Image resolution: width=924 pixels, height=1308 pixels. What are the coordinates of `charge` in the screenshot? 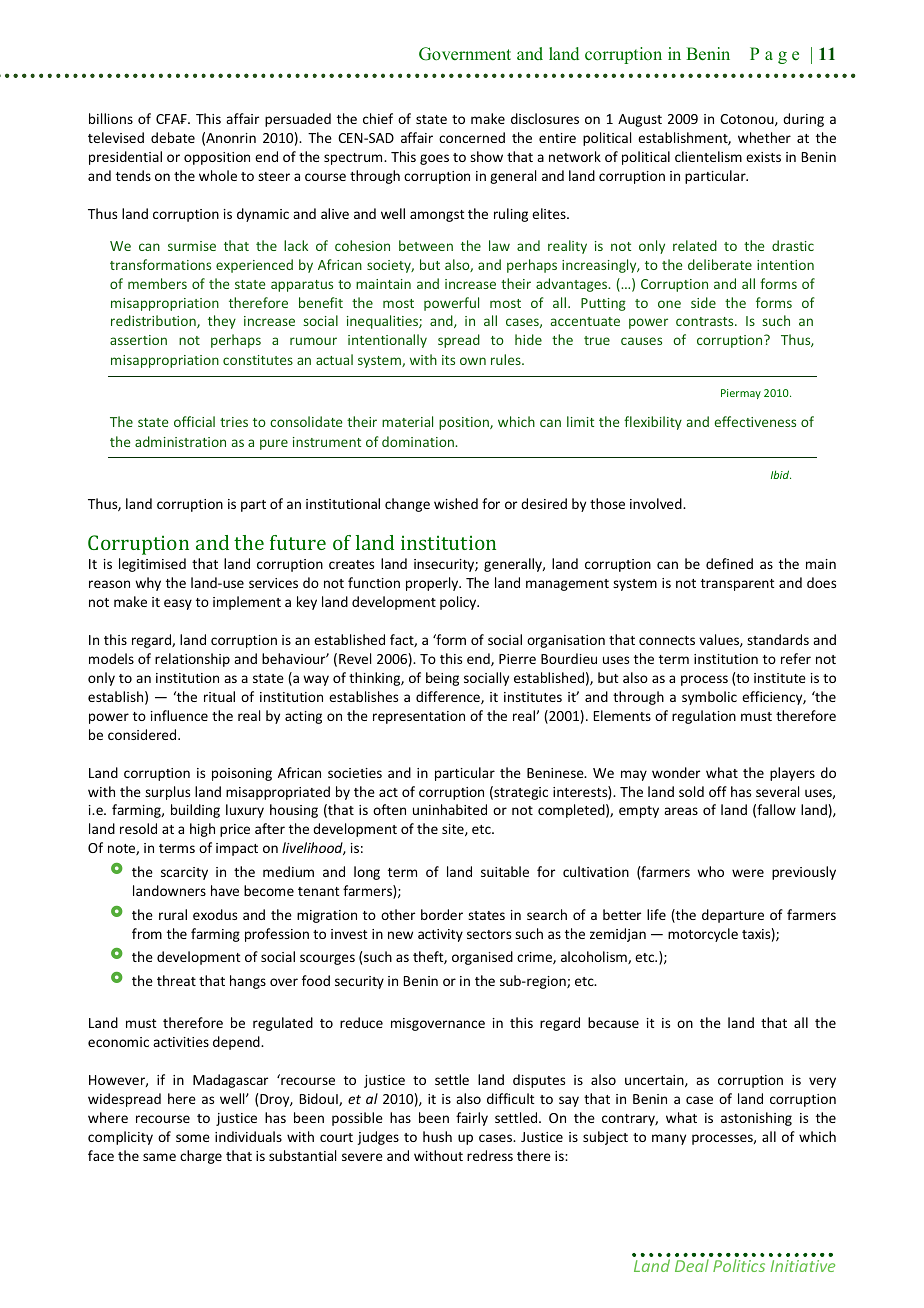 It's located at (201, 1157).
